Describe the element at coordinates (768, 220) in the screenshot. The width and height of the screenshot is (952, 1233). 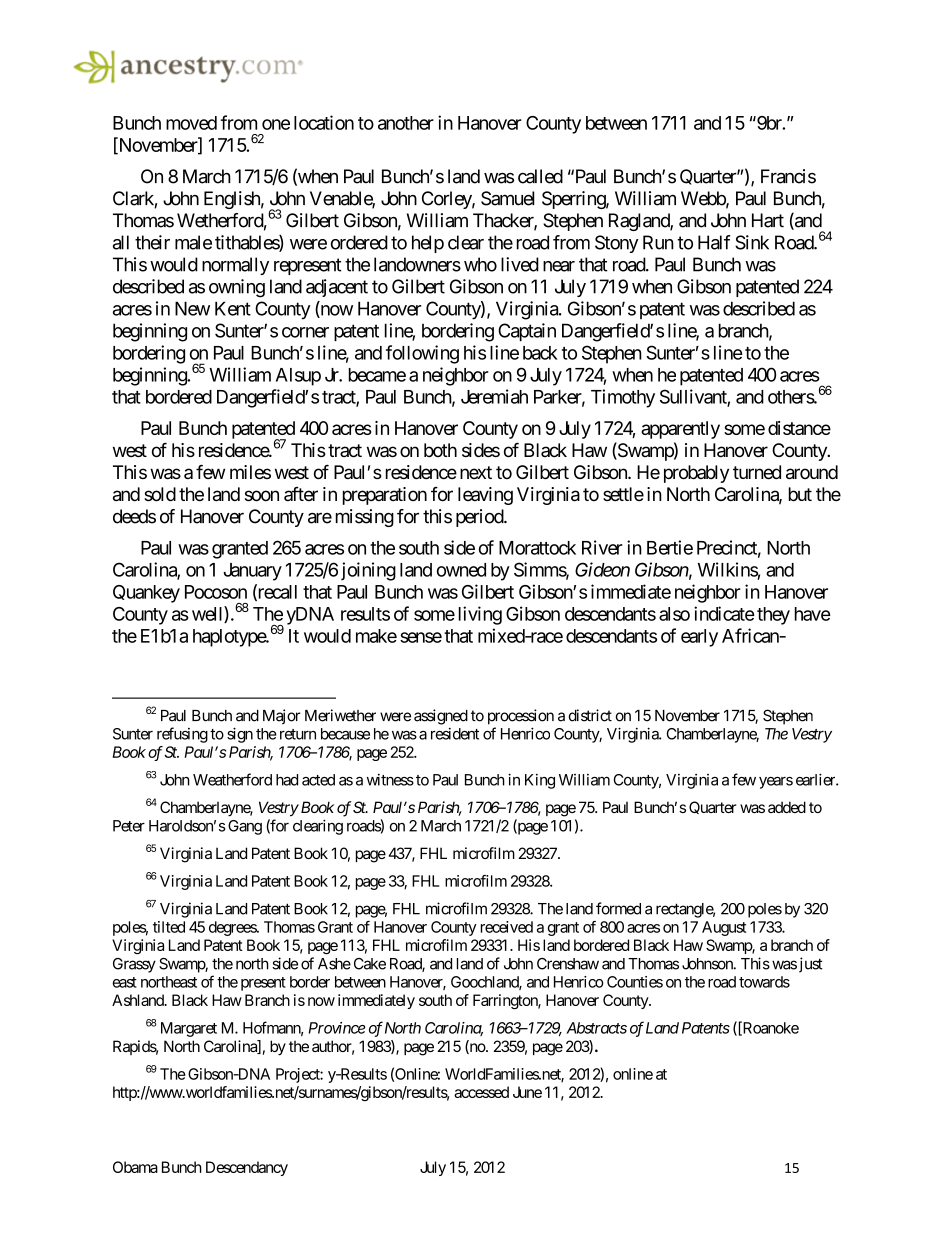
I see `Hart` at that location.
